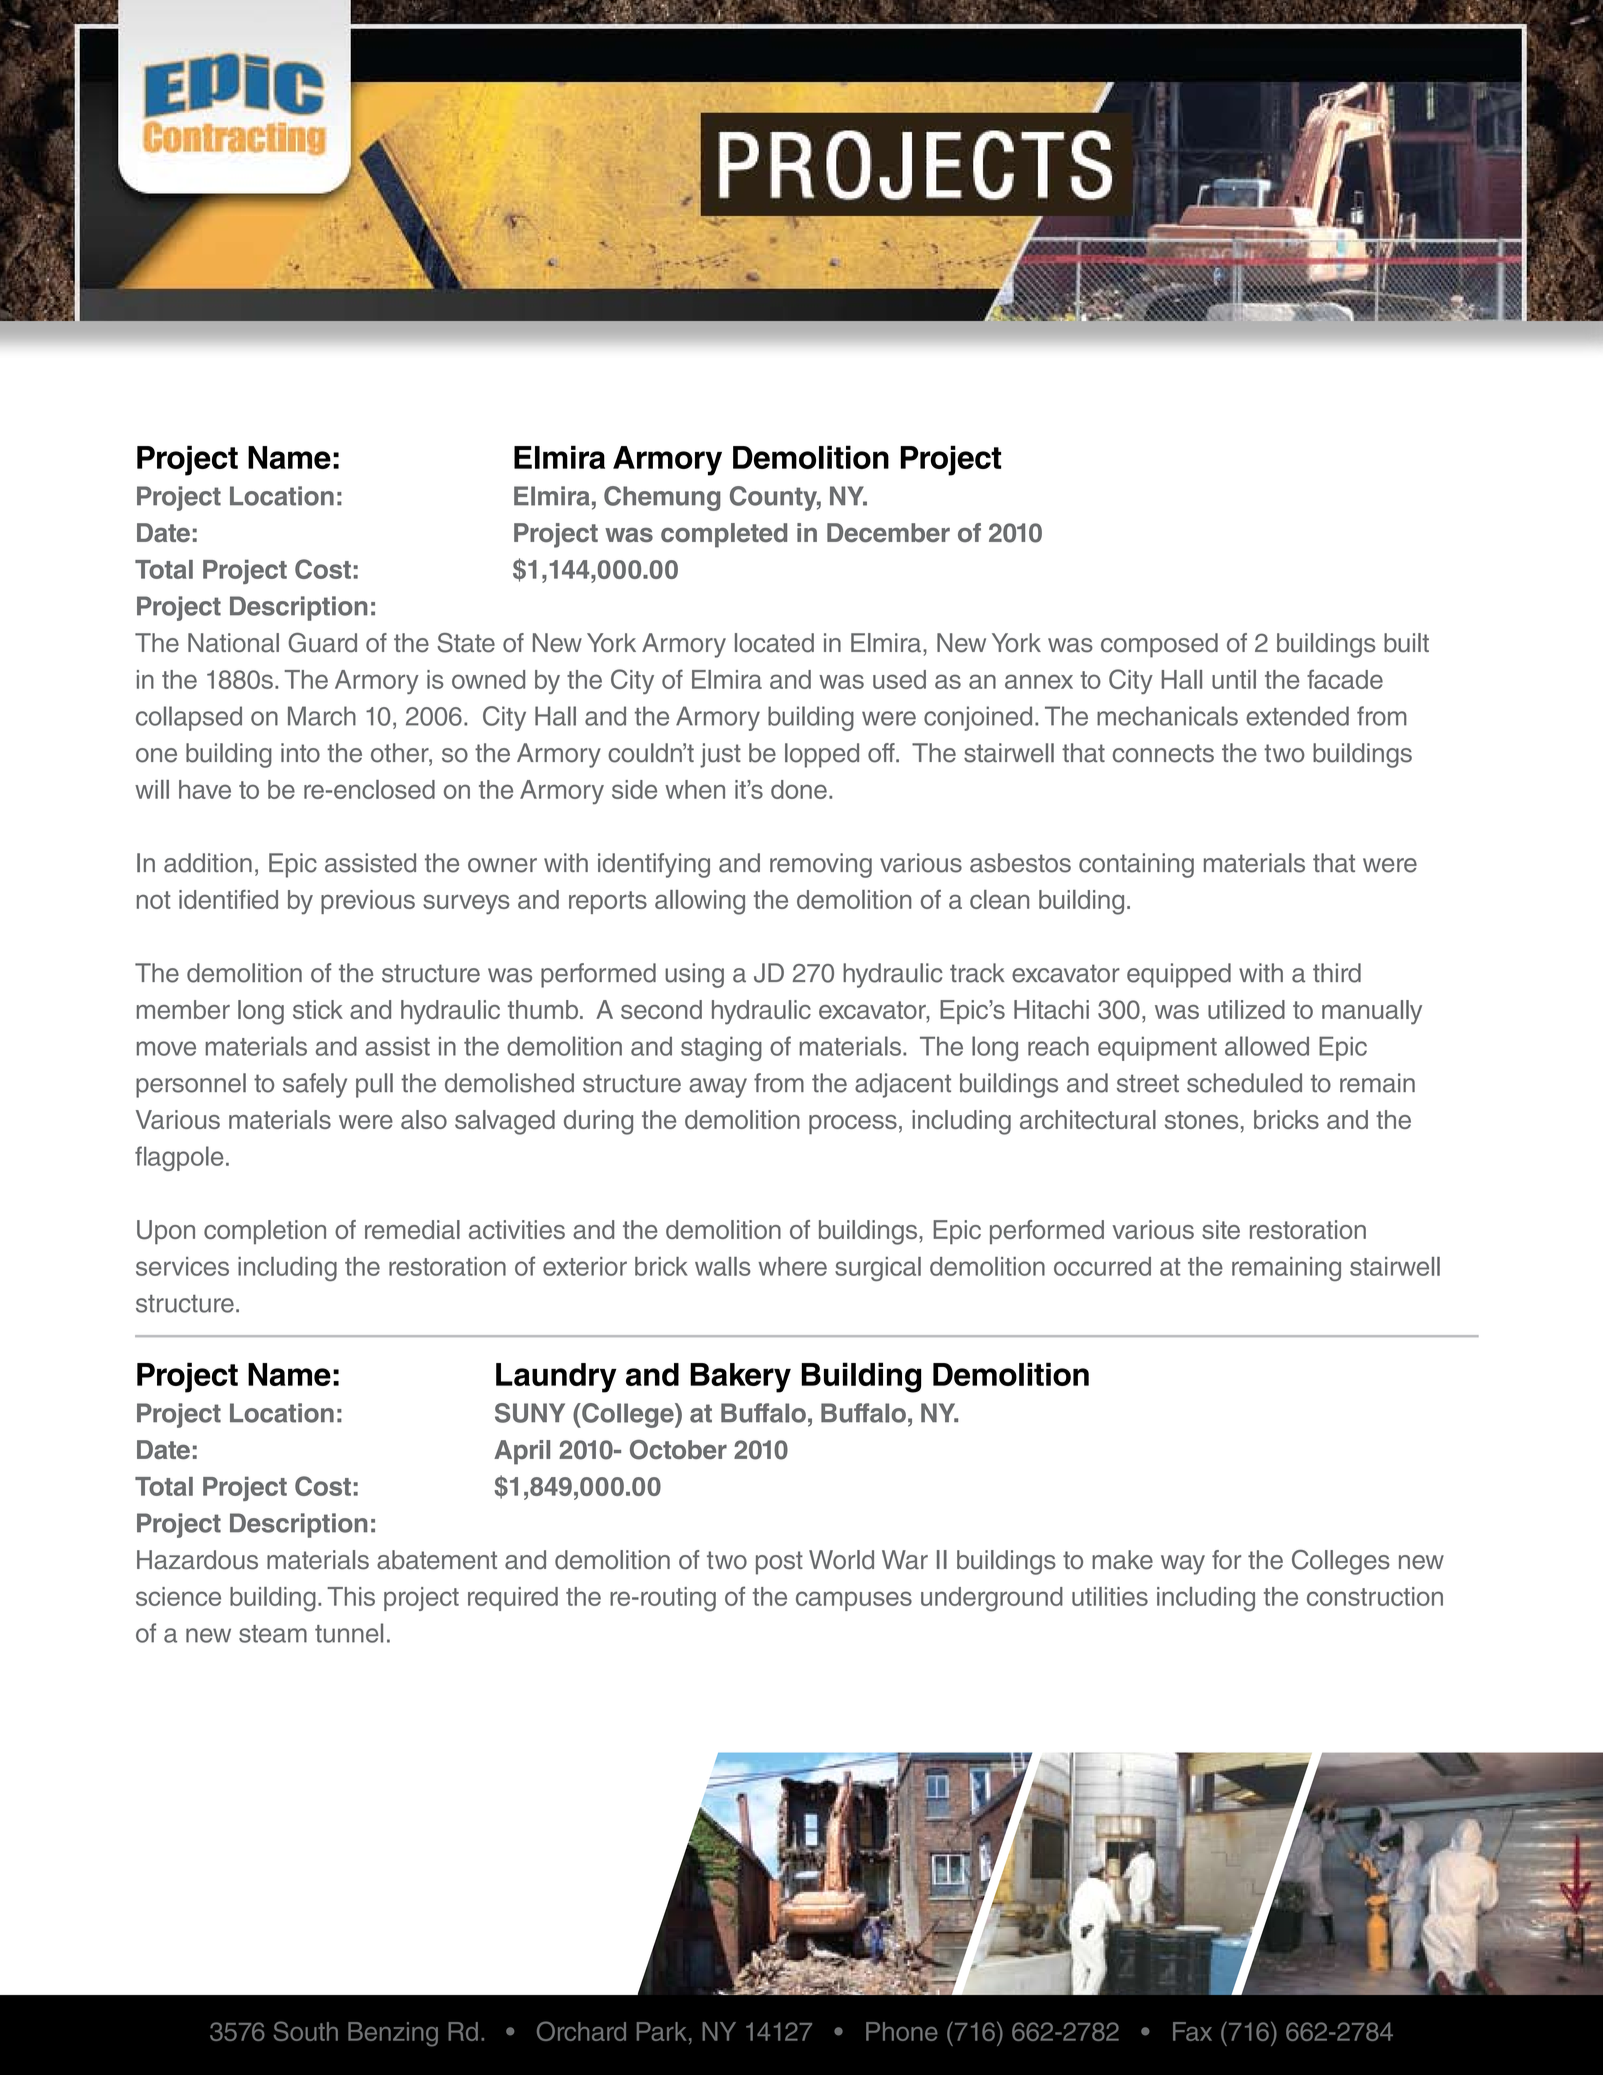 Image resolution: width=1603 pixels, height=2075 pixels. I want to click on Guard, so click(322, 643).
